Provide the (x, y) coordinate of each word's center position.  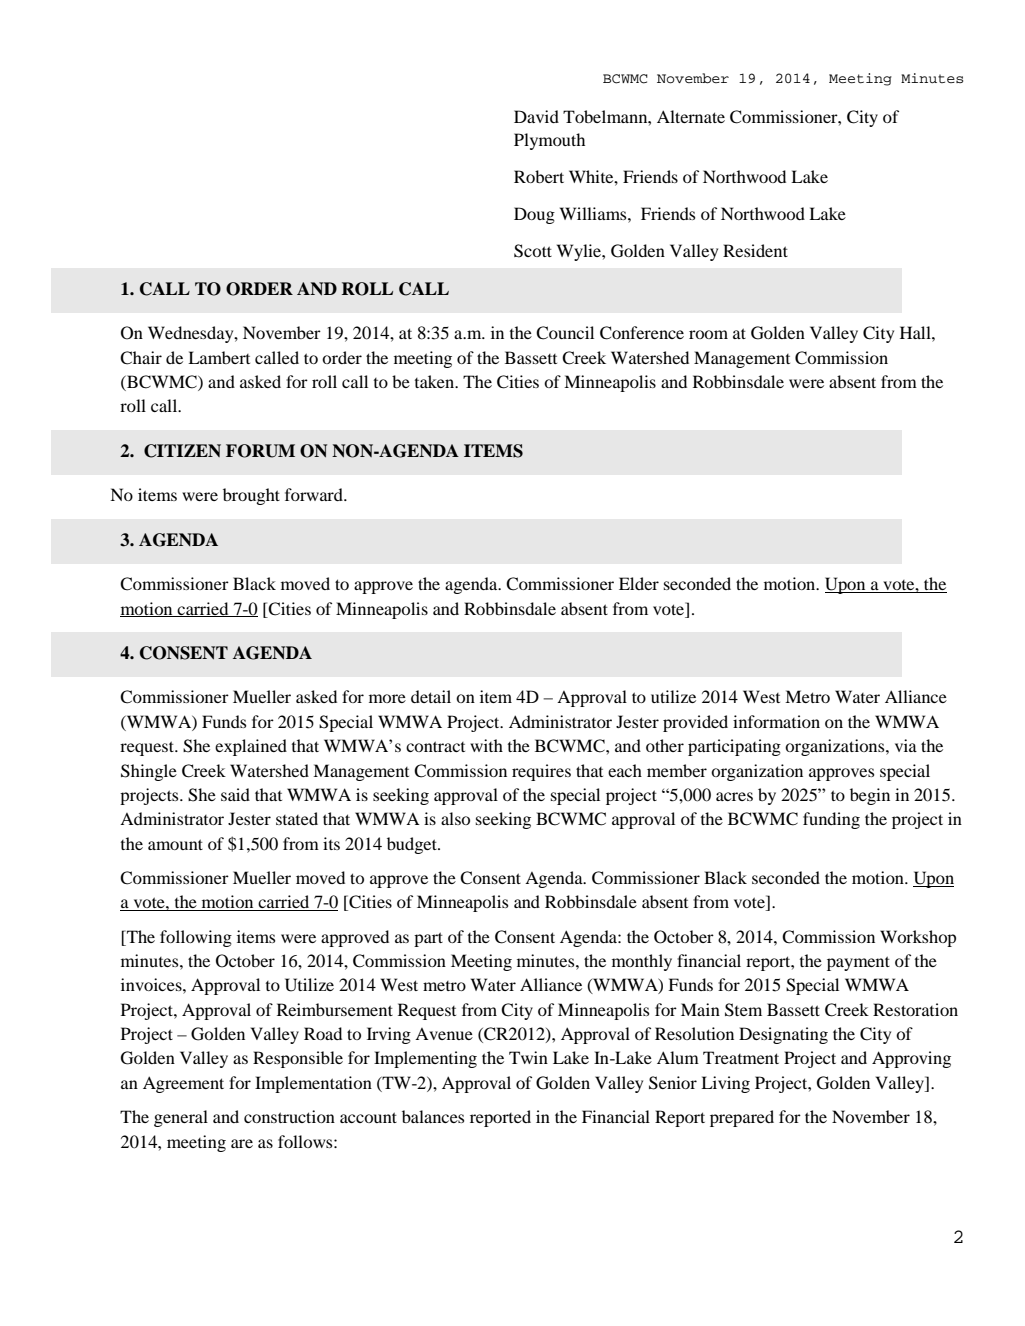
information (776, 721)
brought (251, 496)
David (536, 116)
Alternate (691, 116)
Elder (639, 583)
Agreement (183, 1084)
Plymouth (549, 141)
